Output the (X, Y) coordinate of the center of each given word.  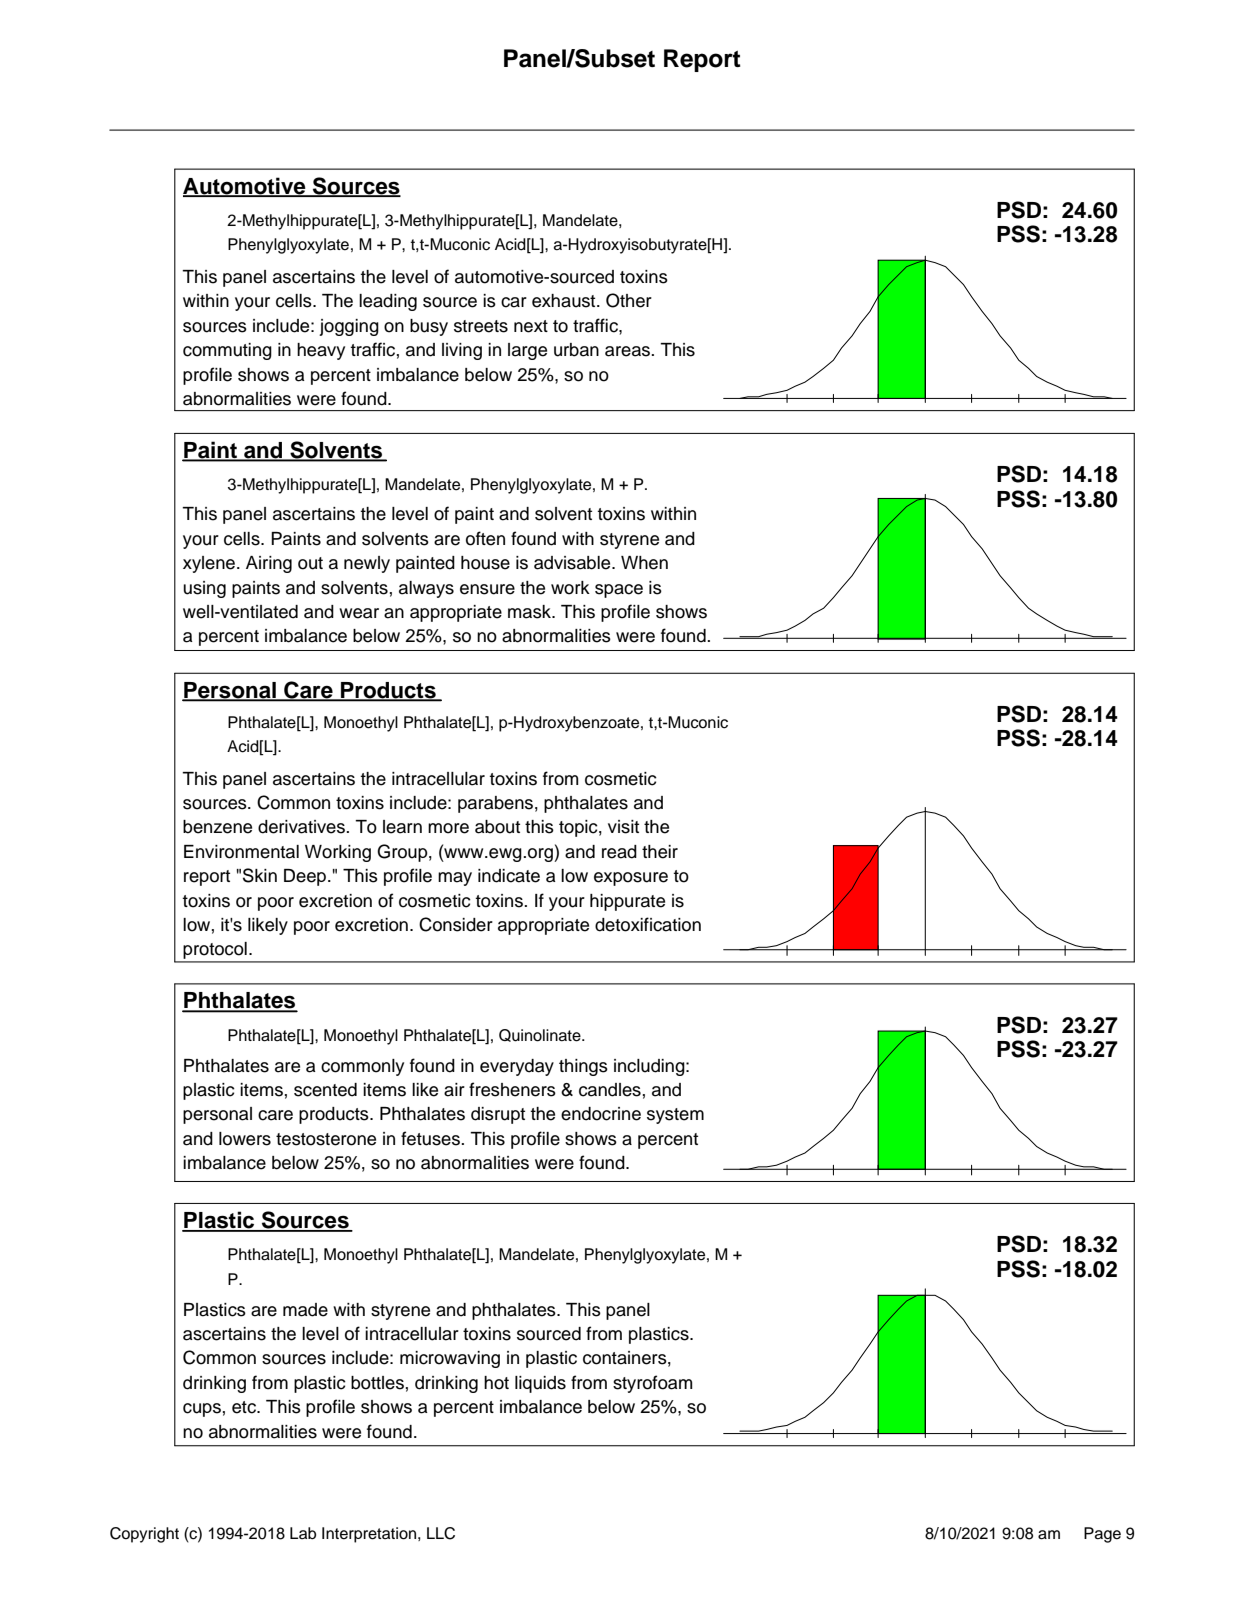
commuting (227, 351)
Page (1102, 1535)
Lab (303, 1533)
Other (629, 300)
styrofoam (652, 1384)
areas (628, 351)
